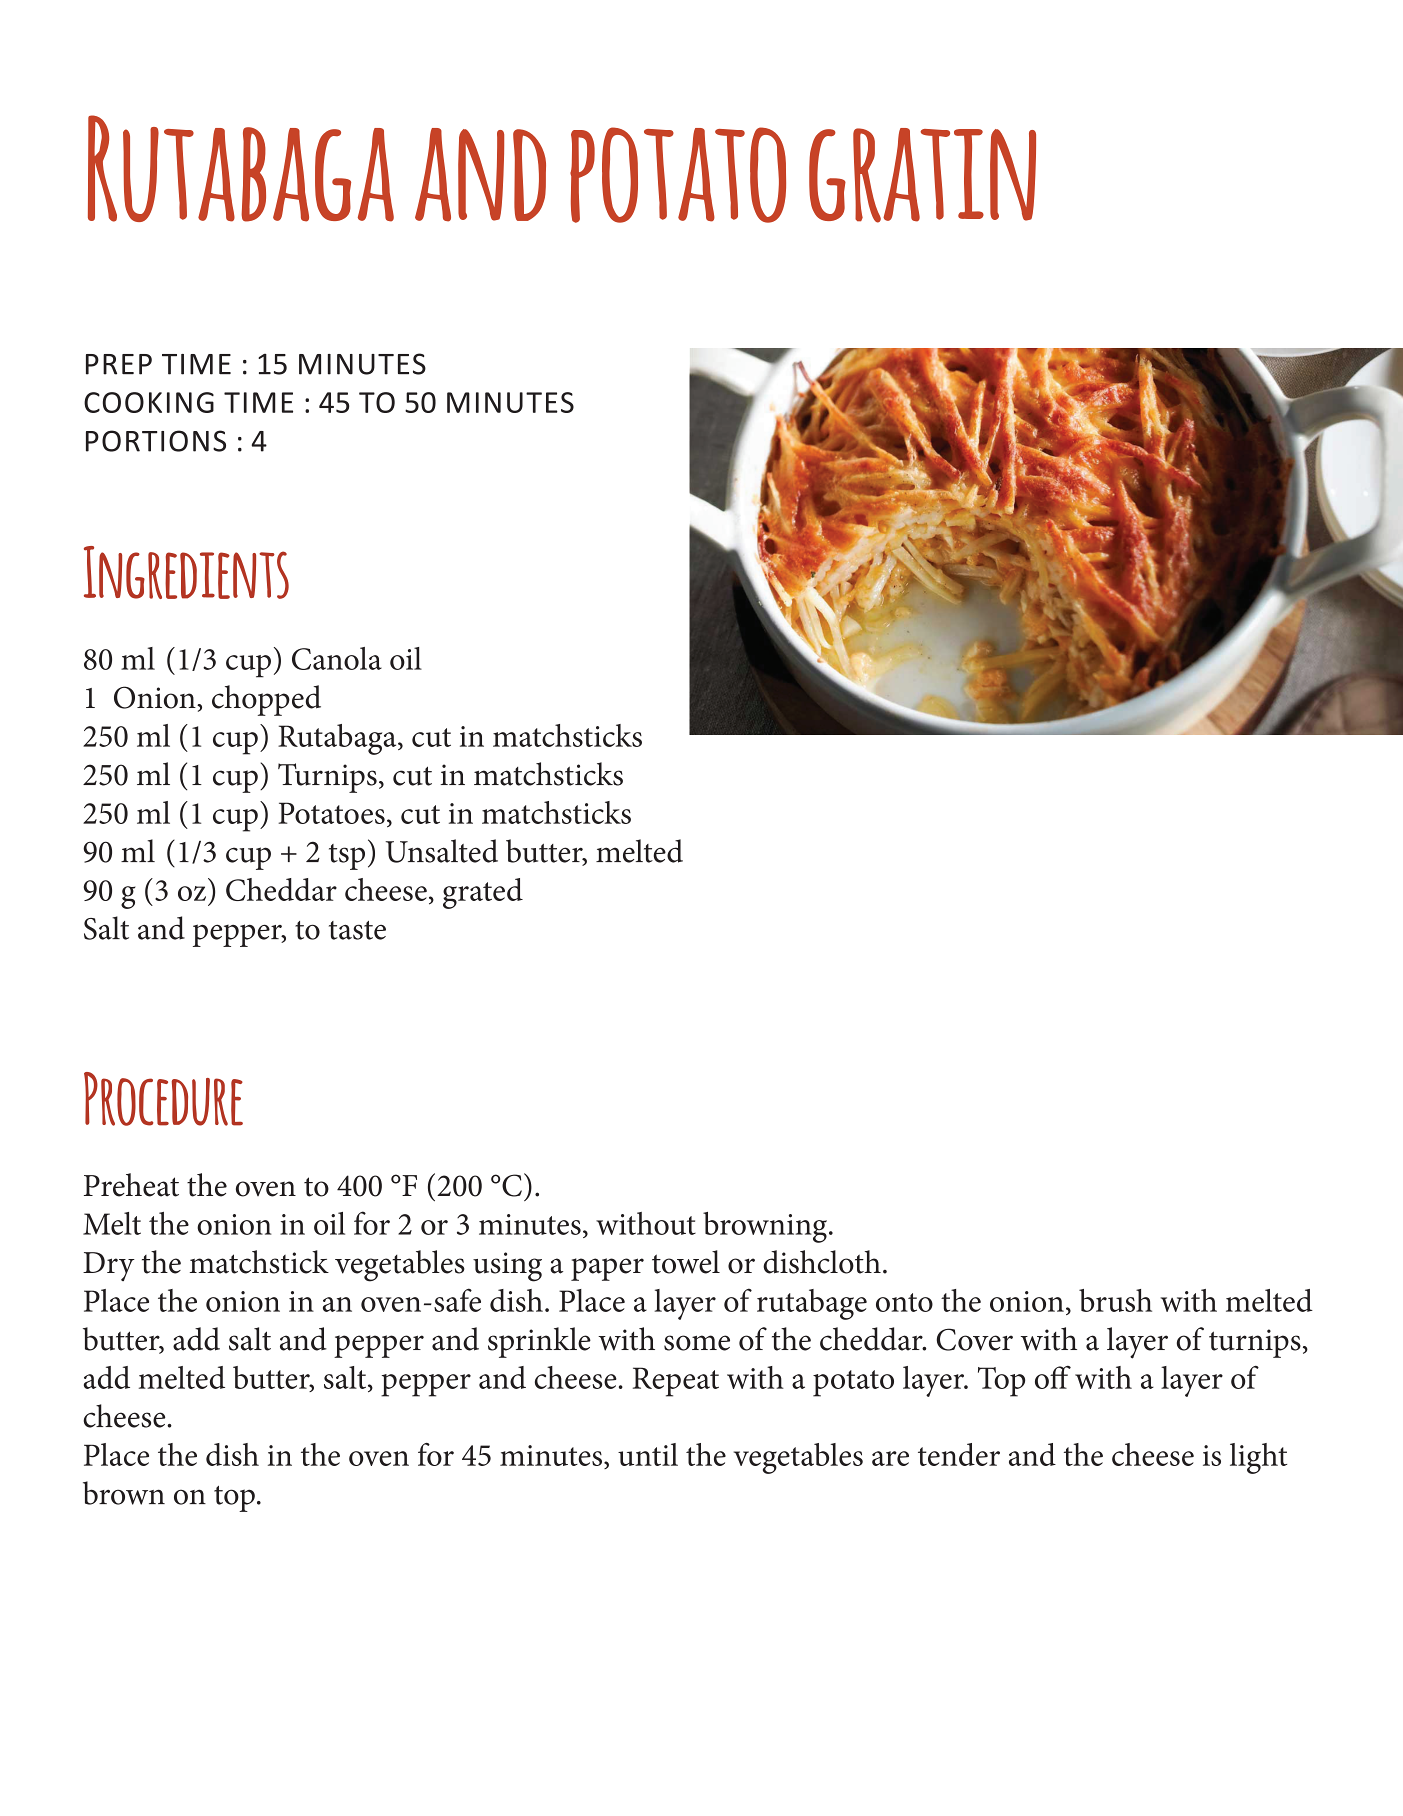  I want to click on cooking, so click(149, 402).
